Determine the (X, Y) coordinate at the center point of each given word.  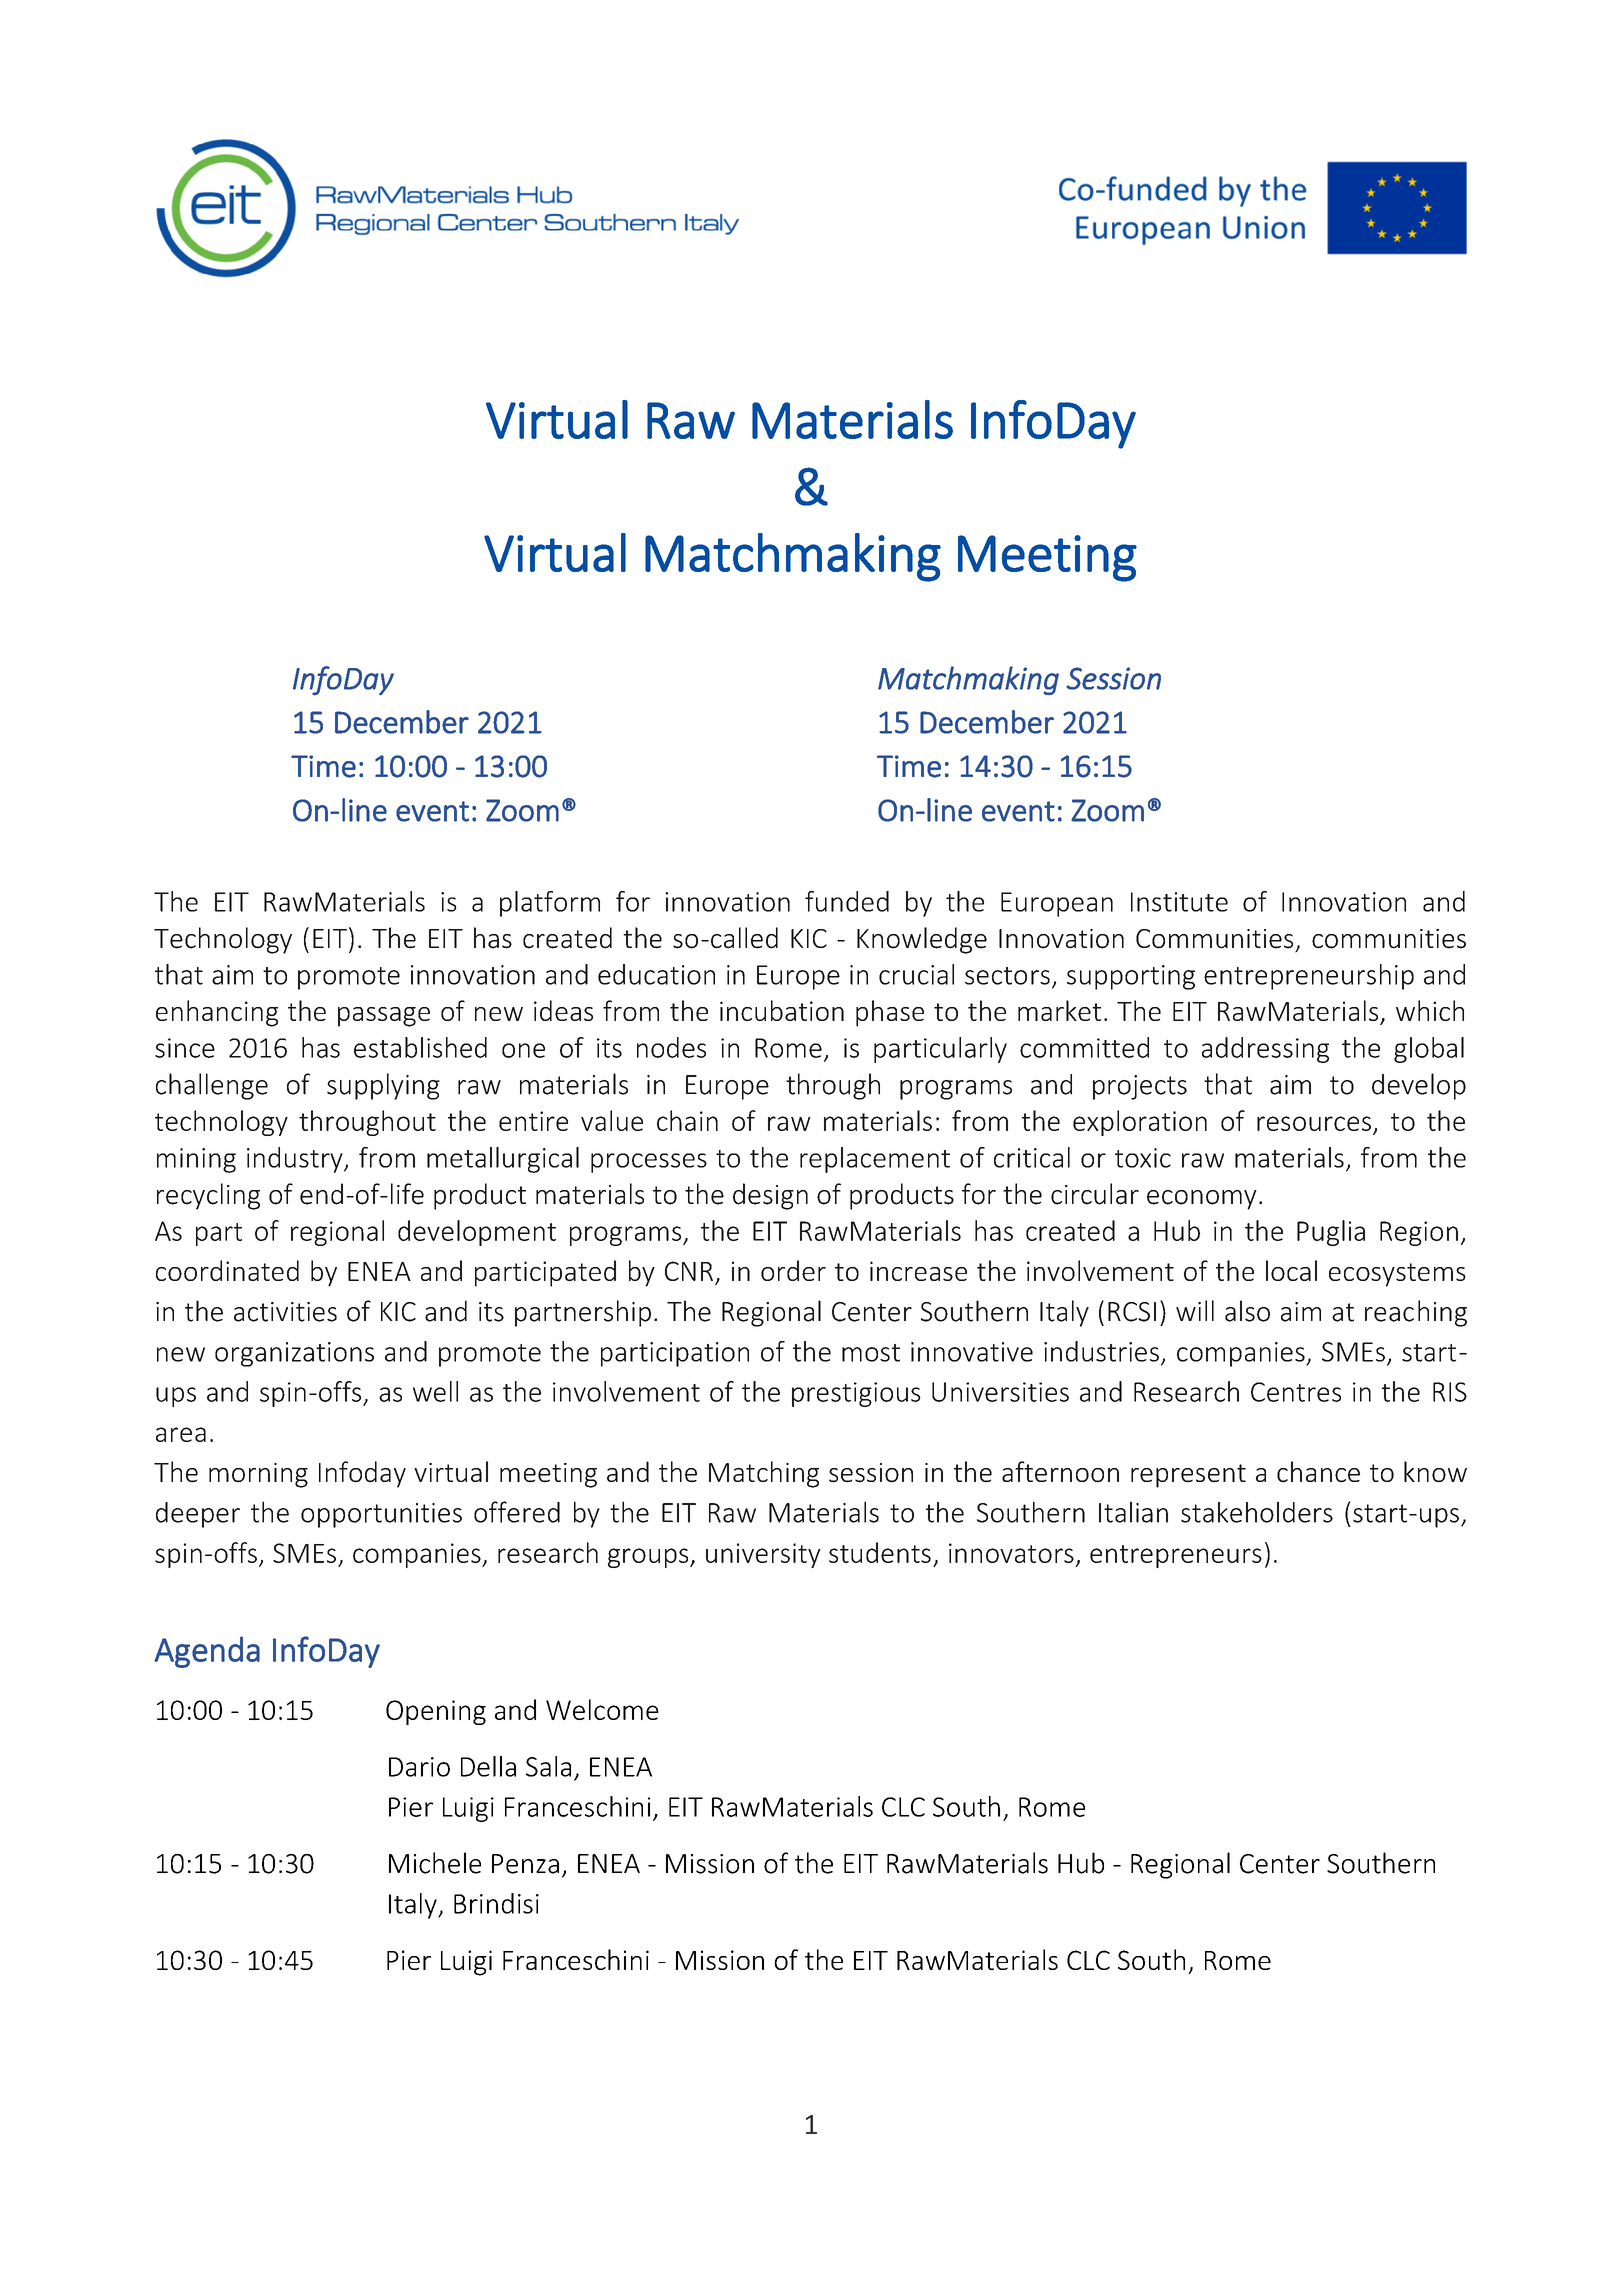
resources (1314, 1123)
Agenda (207, 1652)
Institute (1179, 902)
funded (847, 901)
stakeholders (1257, 1512)
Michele (435, 1863)
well (435, 1391)
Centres (1296, 1392)
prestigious (856, 1394)
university (763, 1555)
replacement (875, 1160)
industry (296, 1160)
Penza (525, 1864)
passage (384, 1017)
